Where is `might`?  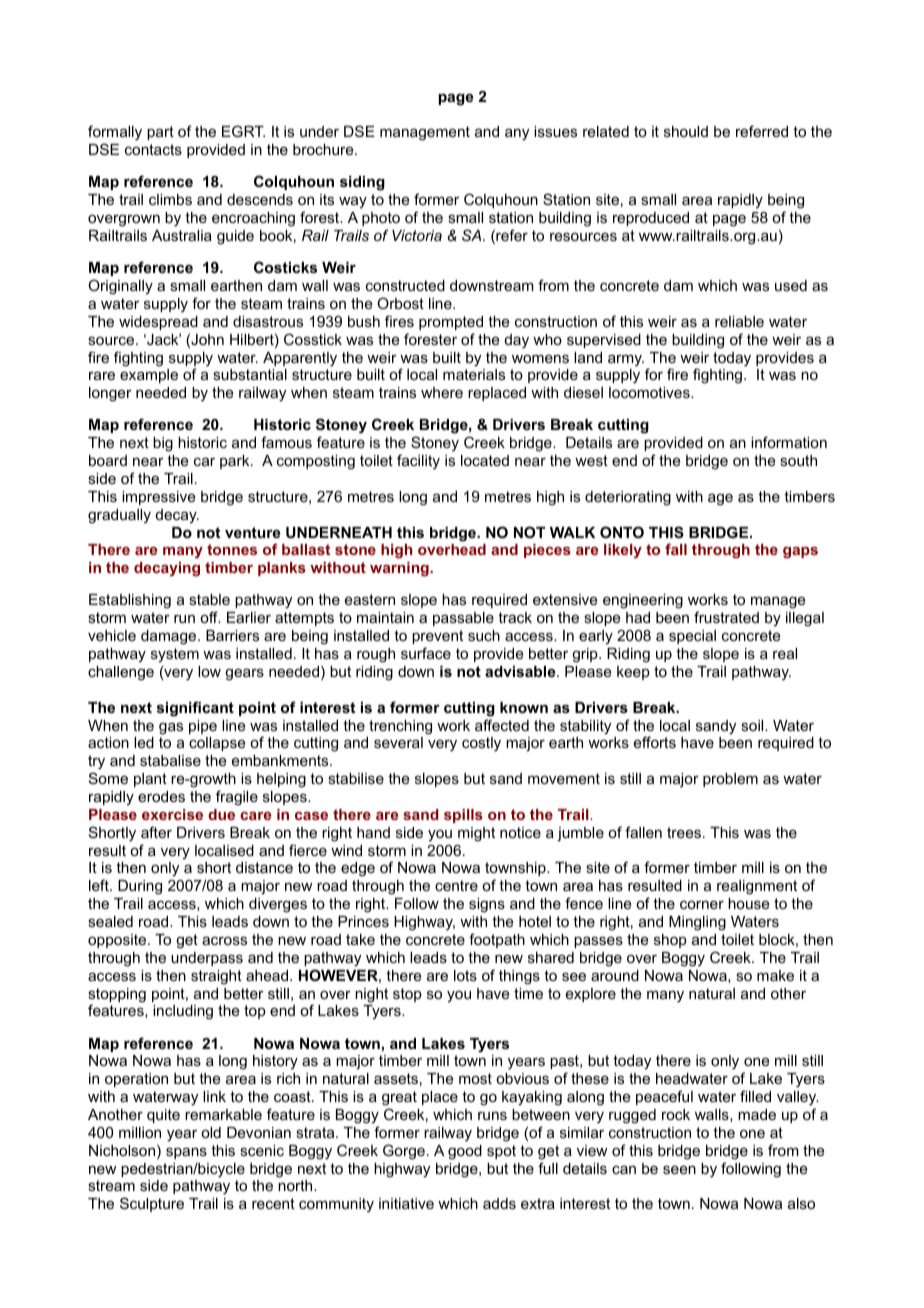
might is located at coordinates (476, 834).
